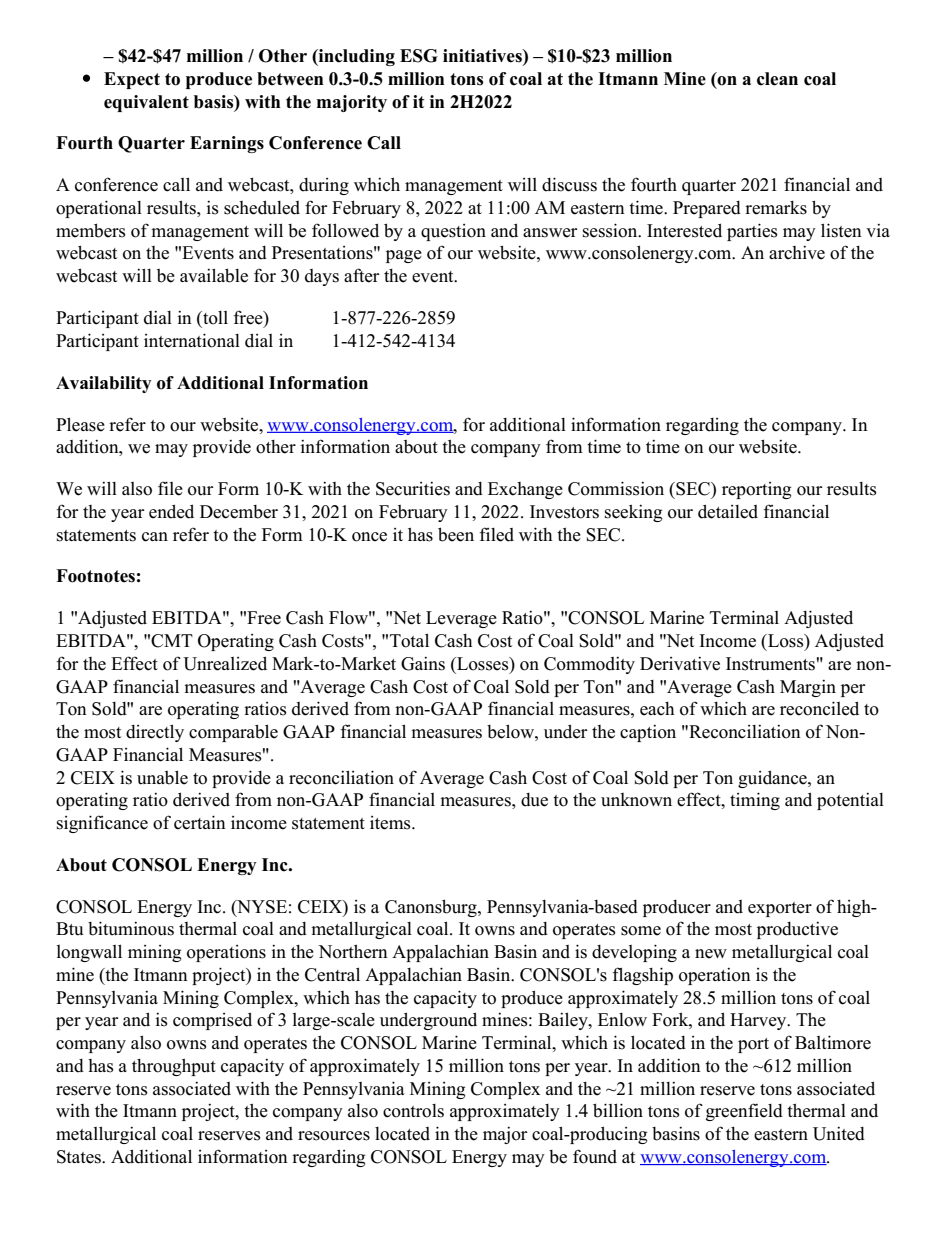 This image has width=952, height=1233. Describe the element at coordinates (174, 1067) in the image. I see `throughput` at that location.
